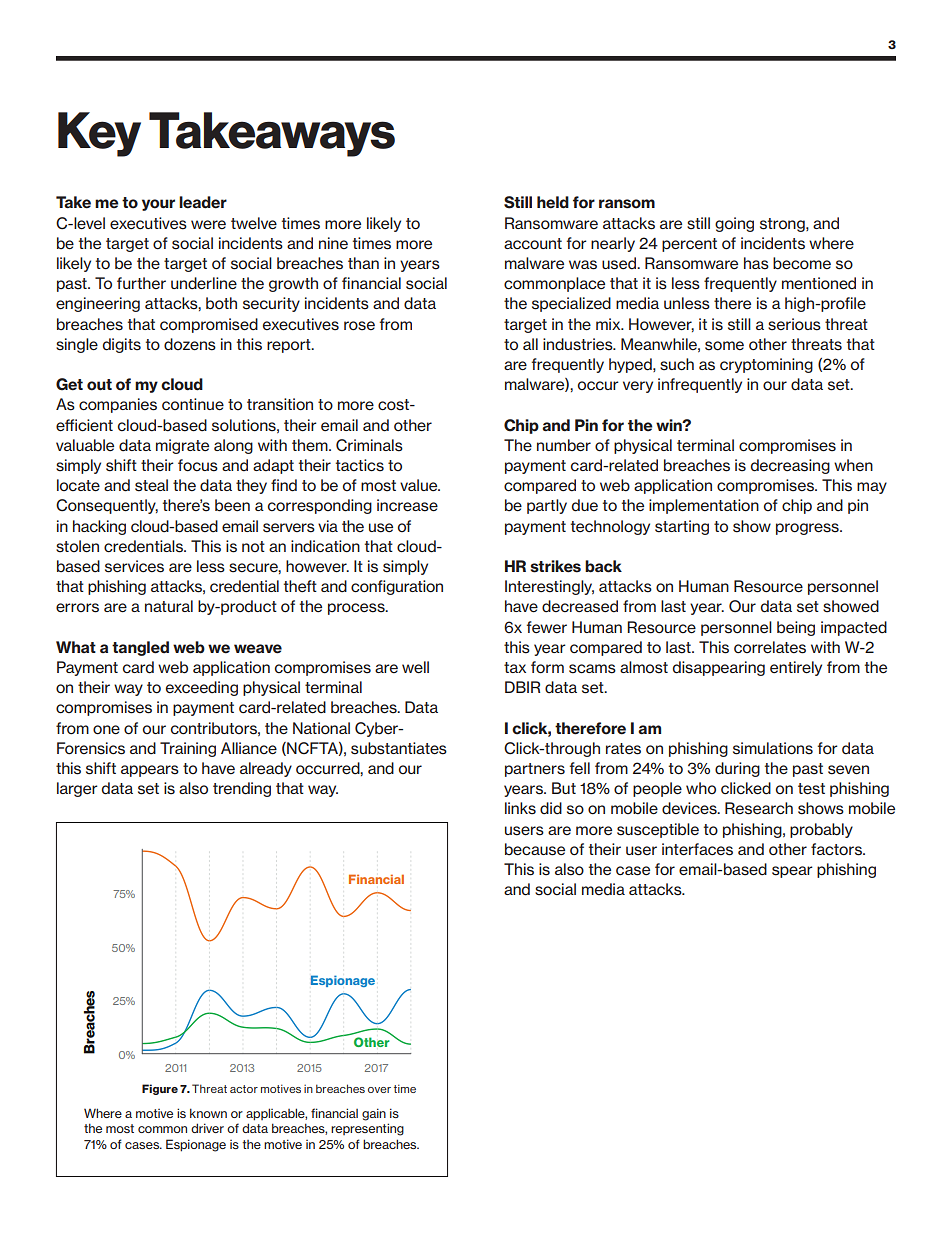 The image size is (952, 1233). What do you see at coordinates (158, 205) in the page?
I see `your` at bounding box center [158, 205].
